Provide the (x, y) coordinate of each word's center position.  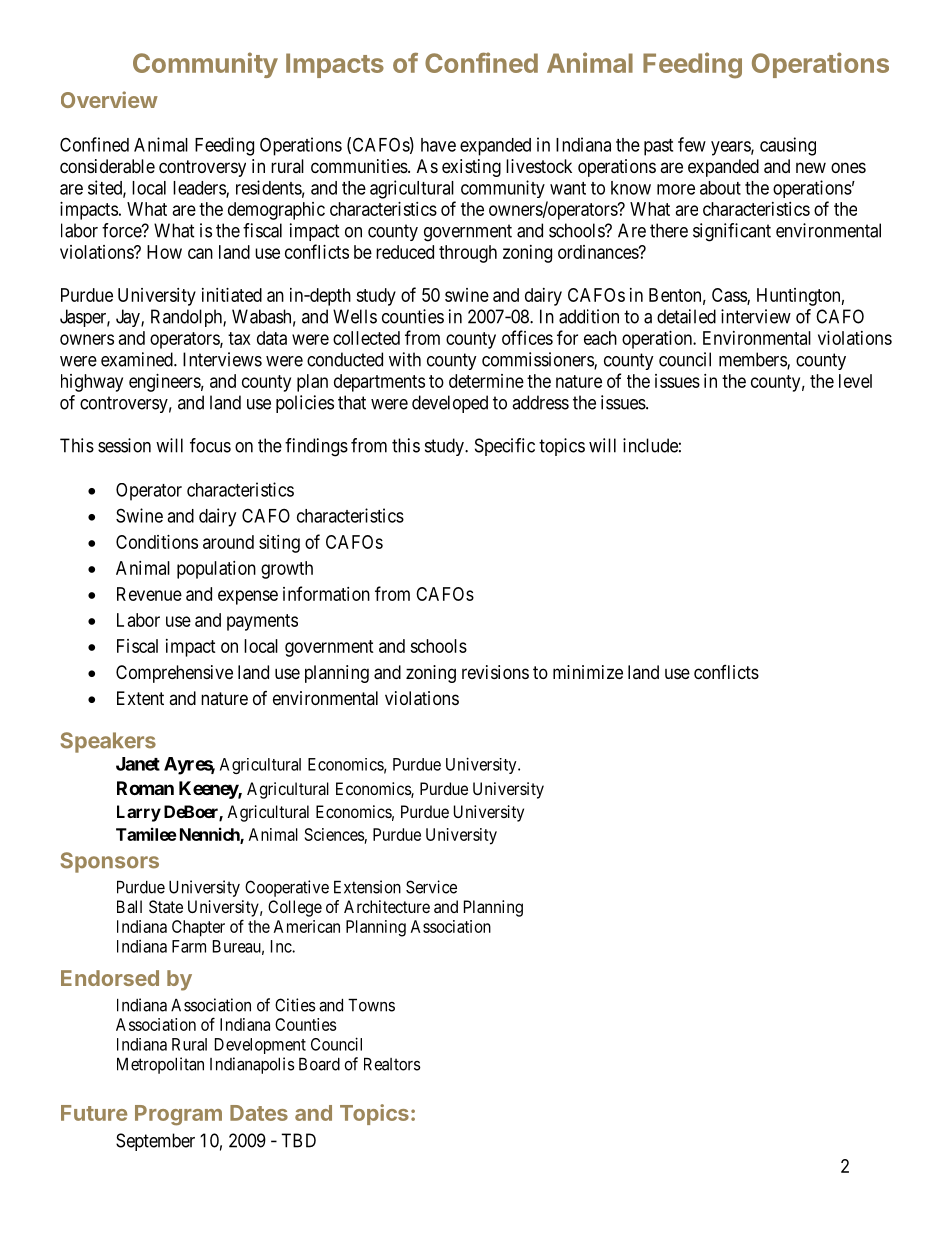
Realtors (392, 1064)
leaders (200, 189)
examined (138, 359)
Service (431, 887)
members (753, 360)
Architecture (387, 906)
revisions (495, 672)
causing (788, 146)
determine (486, 381)
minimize (588, 672)
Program (178, 1115)
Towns (371, 1005)
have (438, 145)
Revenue (149, 594)
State (166, 906)
